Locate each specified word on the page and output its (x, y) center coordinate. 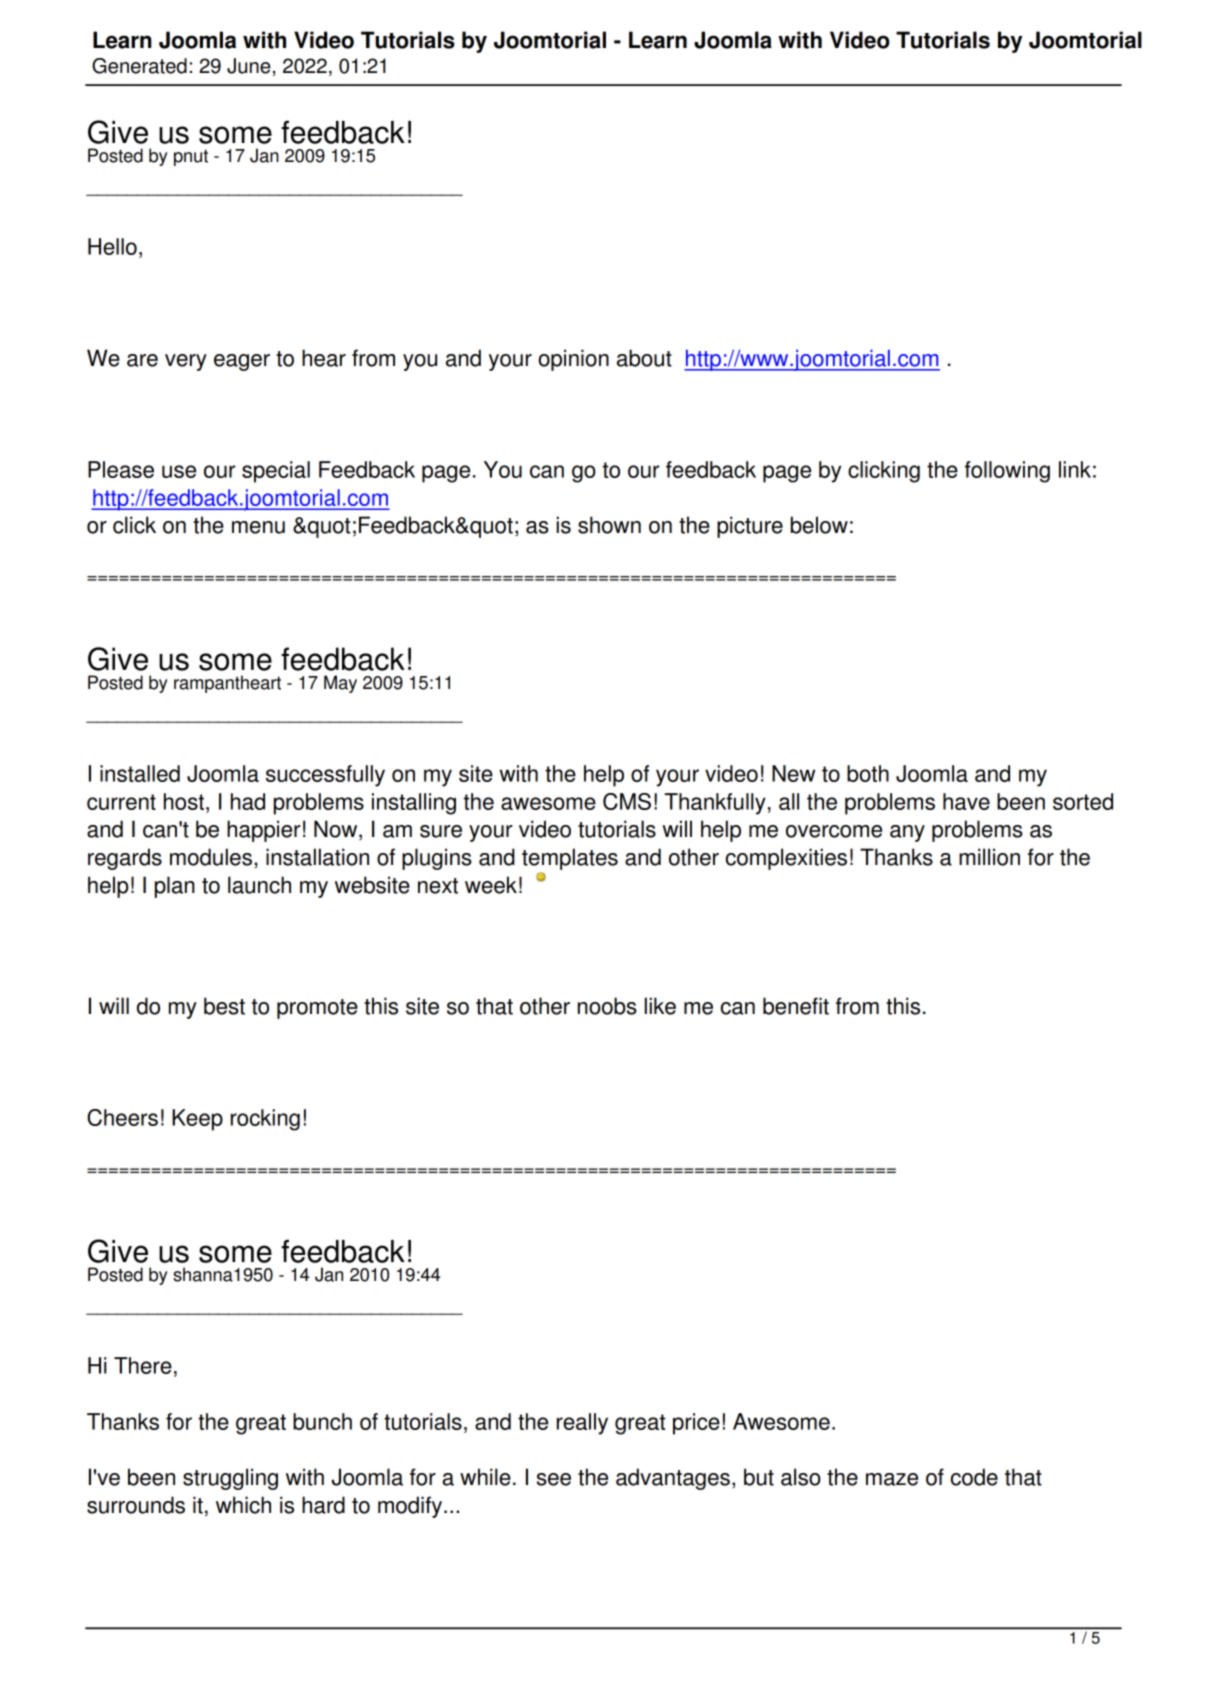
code (974, 1477)
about (644, 358)
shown (609, 525)
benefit (796, 1006)
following (1007, 472)
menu (258, 527)
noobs (607, 1006)
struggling (230, 1479)
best (224, 1006)
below (819, 525)
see (554, 1479)
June (249, 66)
